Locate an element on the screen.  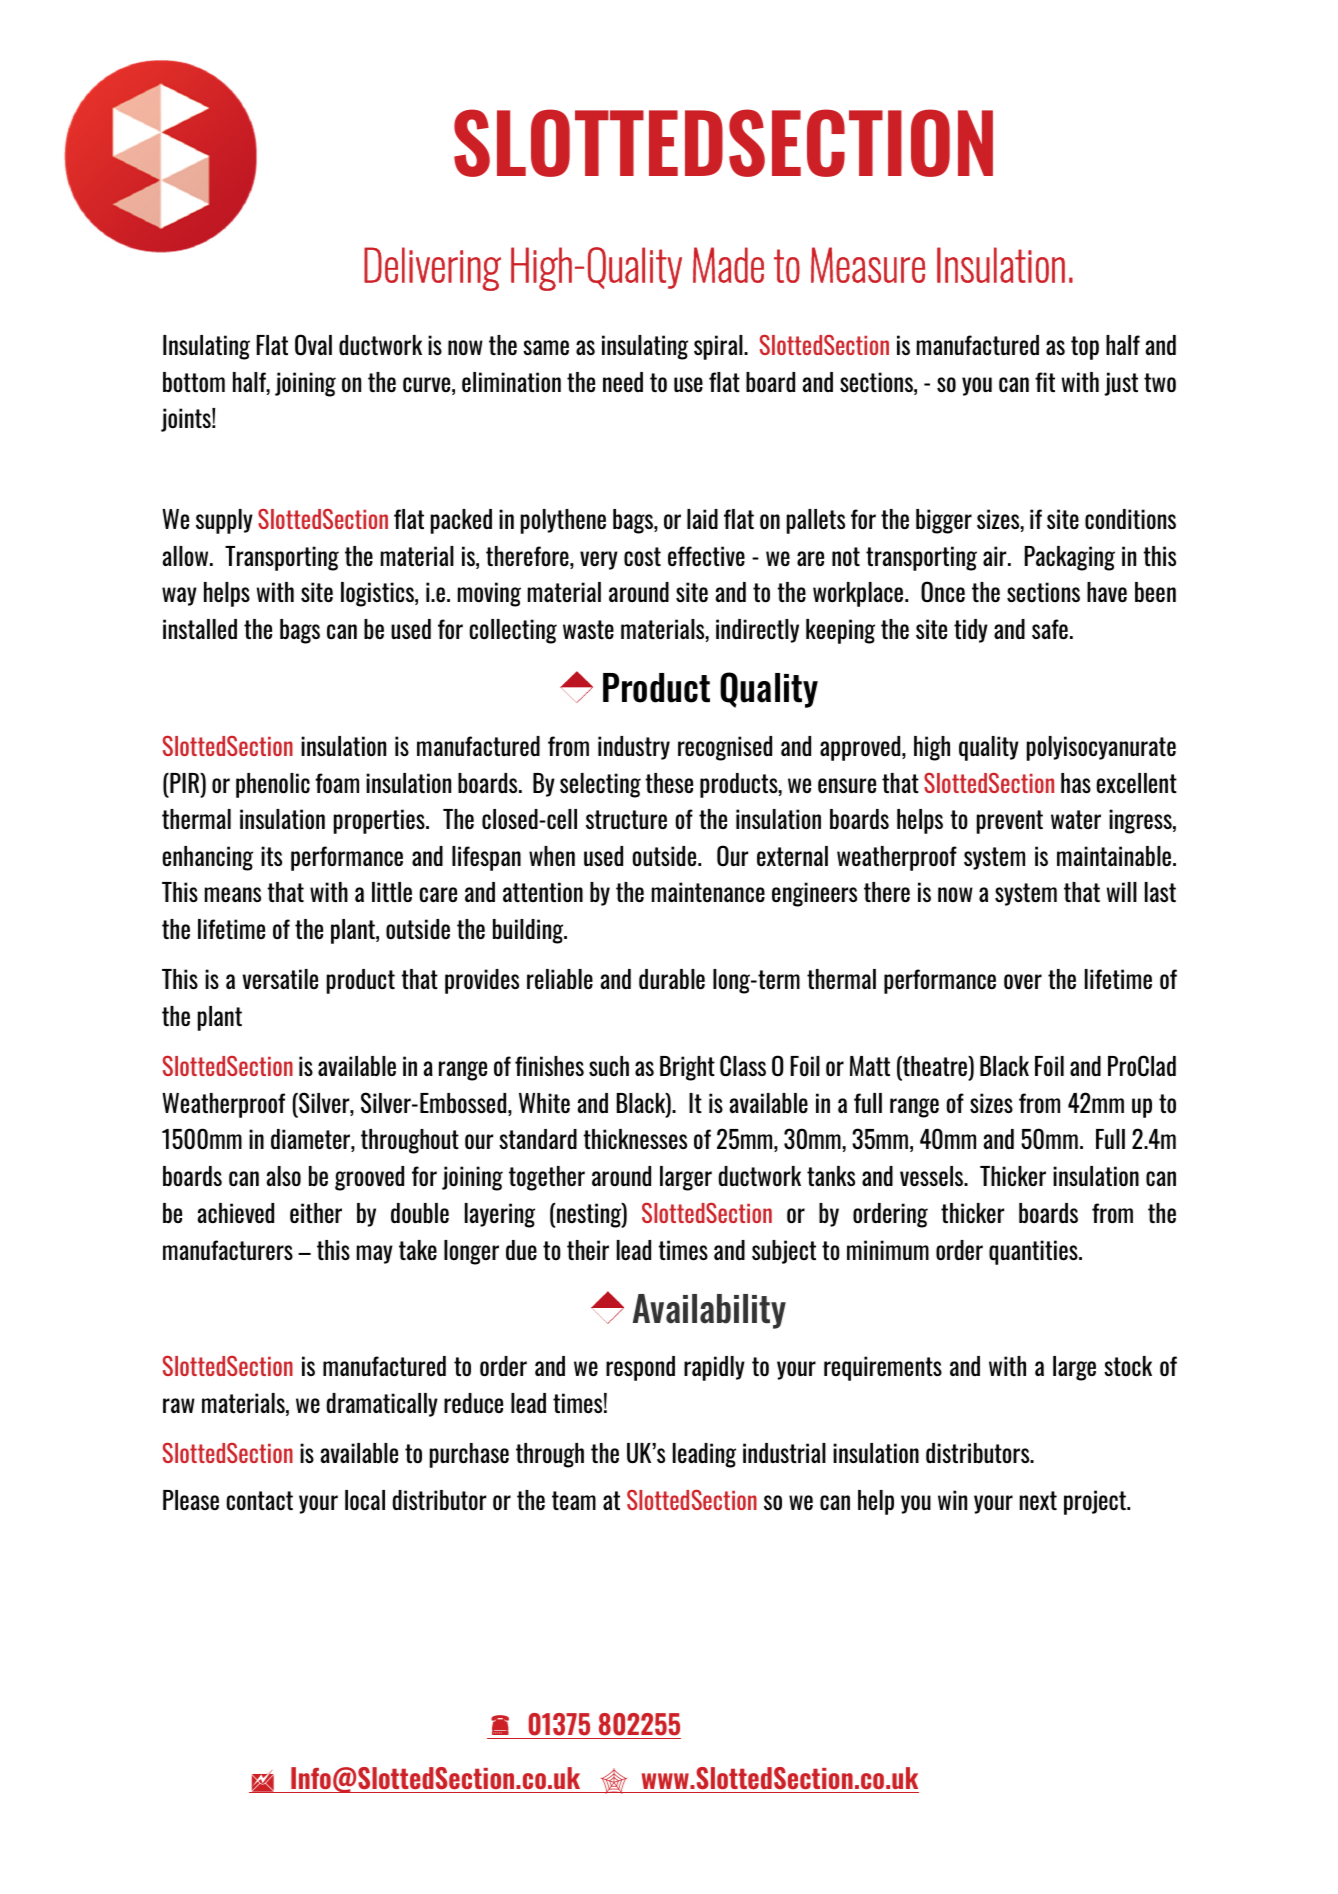
will is located at coordinates (1122, 892).
